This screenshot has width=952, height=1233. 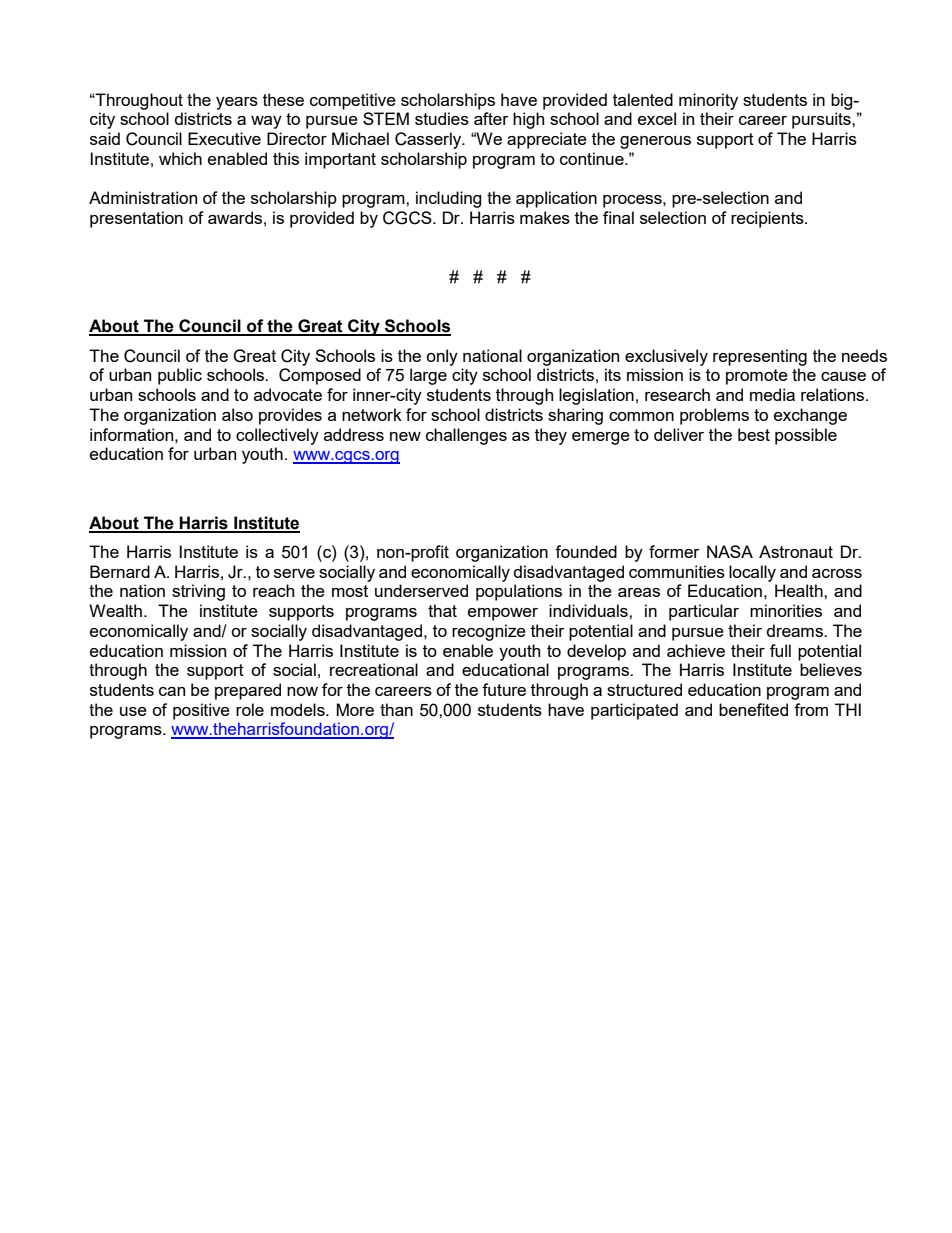 What do you see at coordinates (504, 689) in the screenshot?
I see `future` at bounding box center [504, 689].
